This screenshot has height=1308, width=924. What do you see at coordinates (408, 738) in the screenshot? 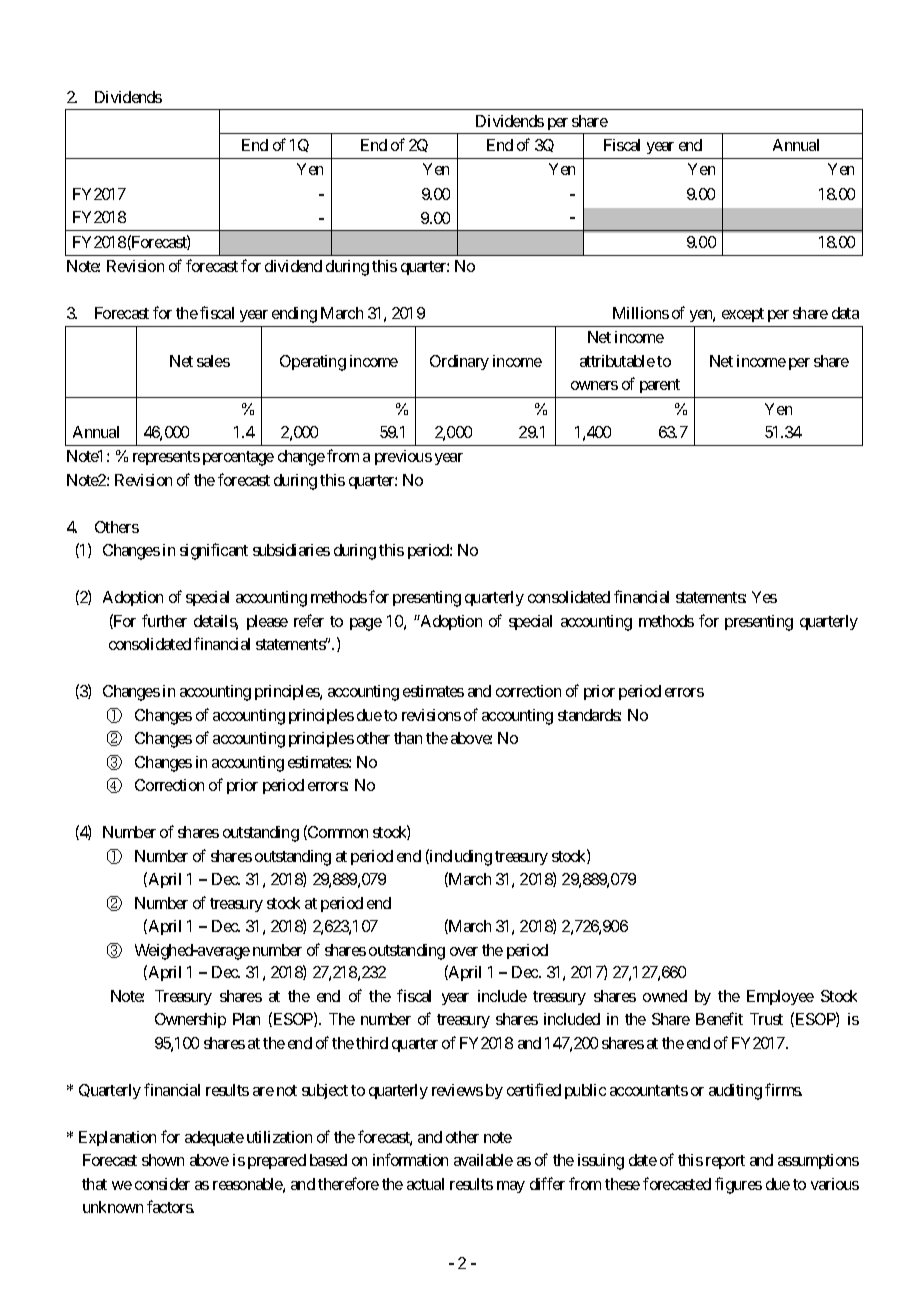
I see `than` at bounding box center [408, 738].
